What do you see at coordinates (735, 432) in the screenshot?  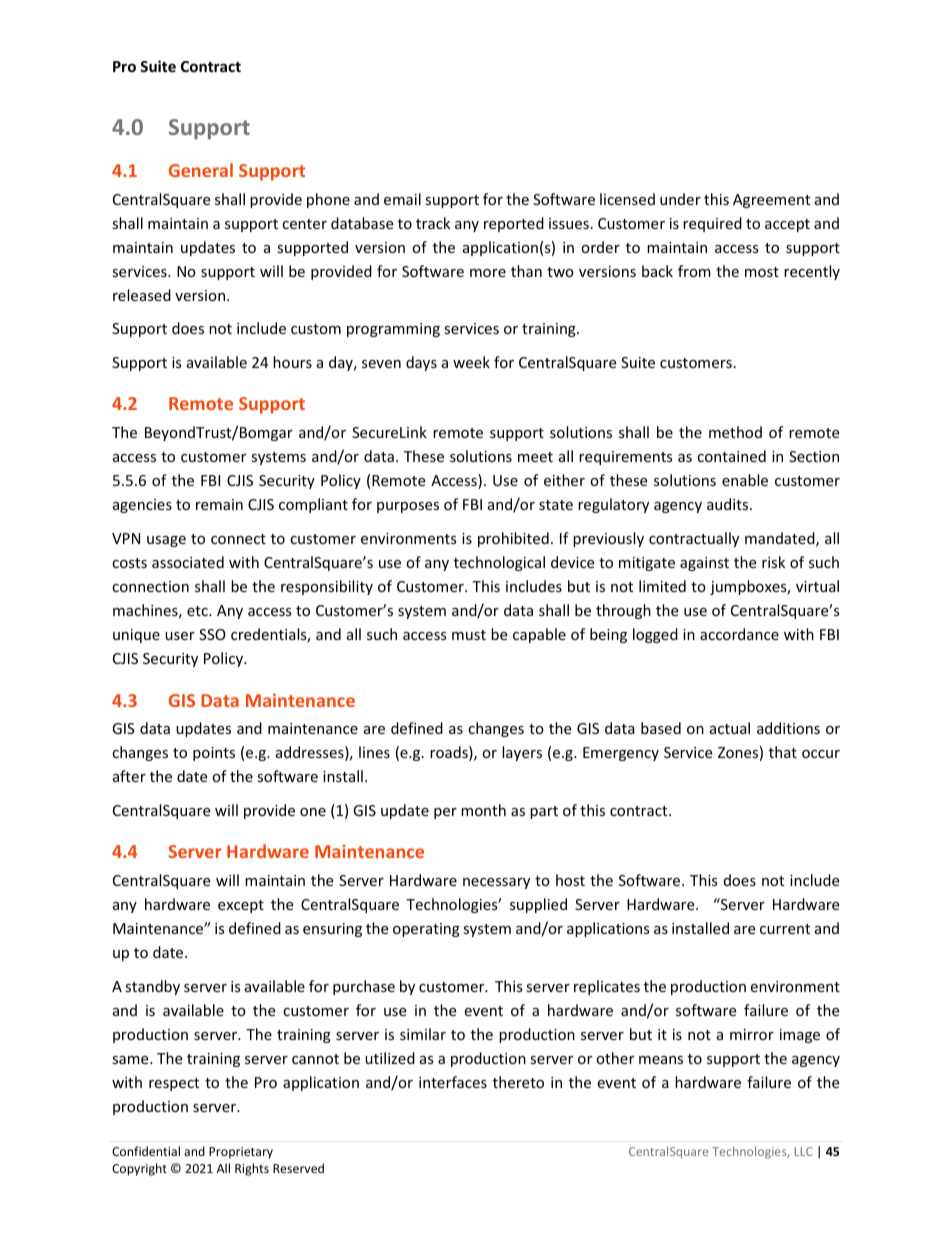 I see `method` at bounding box center [735, 432].
